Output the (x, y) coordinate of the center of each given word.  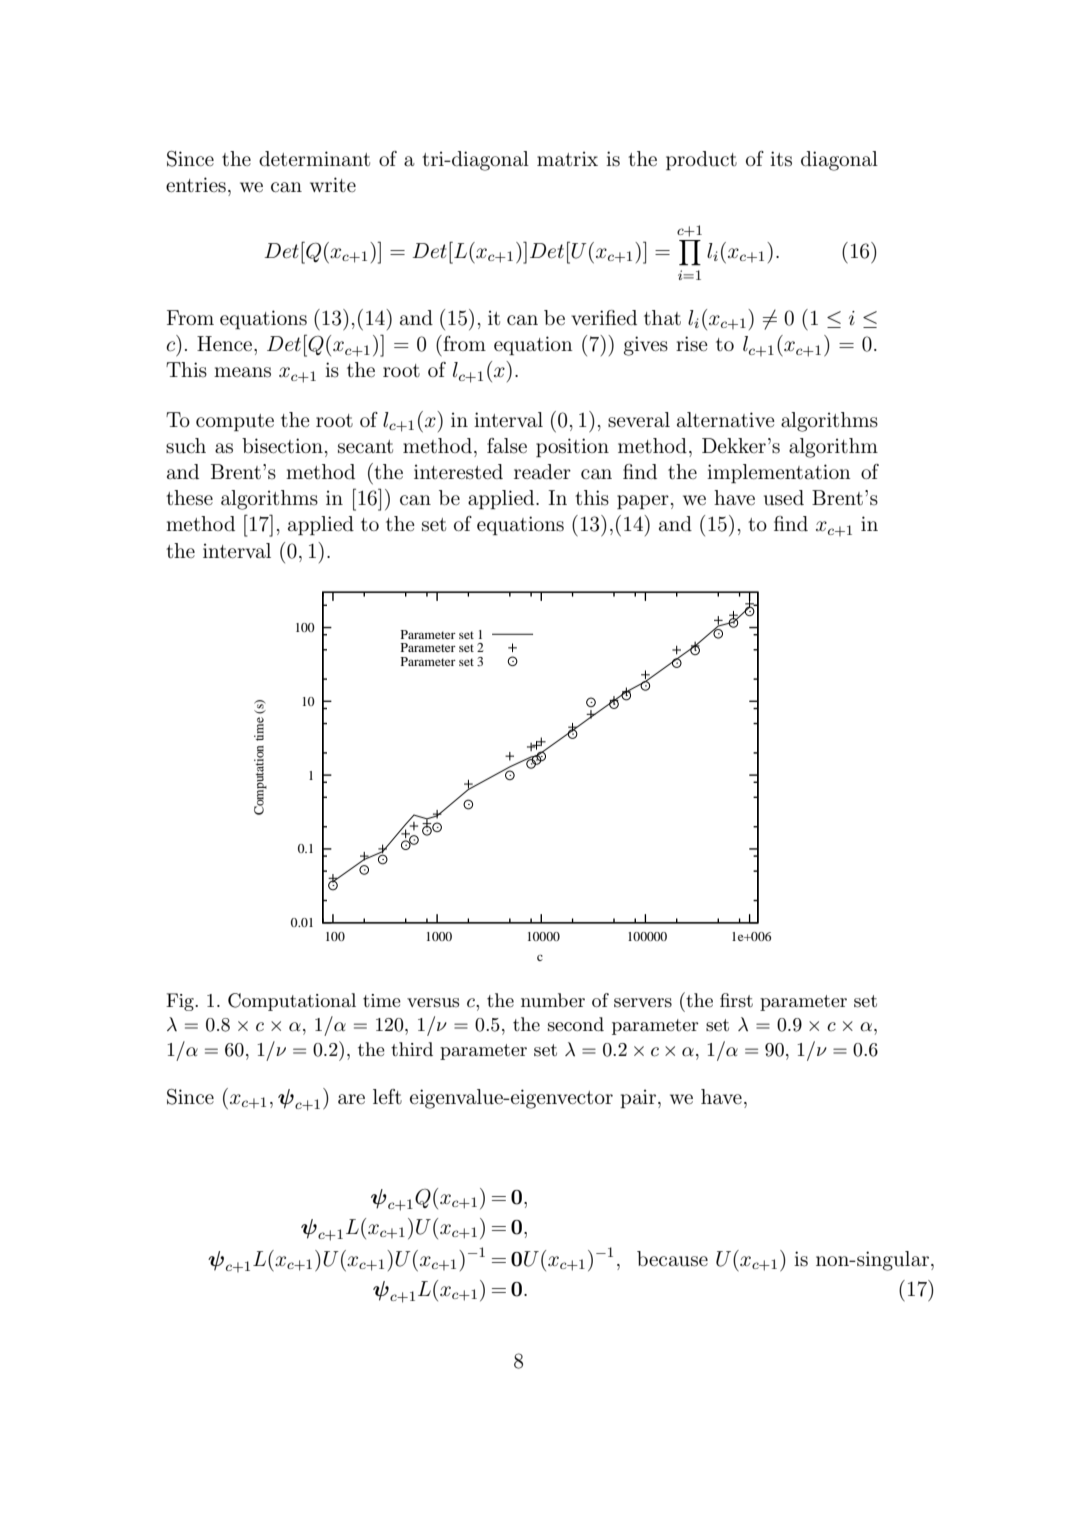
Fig (181, 1002)
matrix (567, 159)
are (351, 1099)
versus (433, 1003)
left (387, 1096)
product (701, 160)
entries (196, 185)
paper (643, 502)
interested (458, 472)
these (189, 498)
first (736, 1000)
